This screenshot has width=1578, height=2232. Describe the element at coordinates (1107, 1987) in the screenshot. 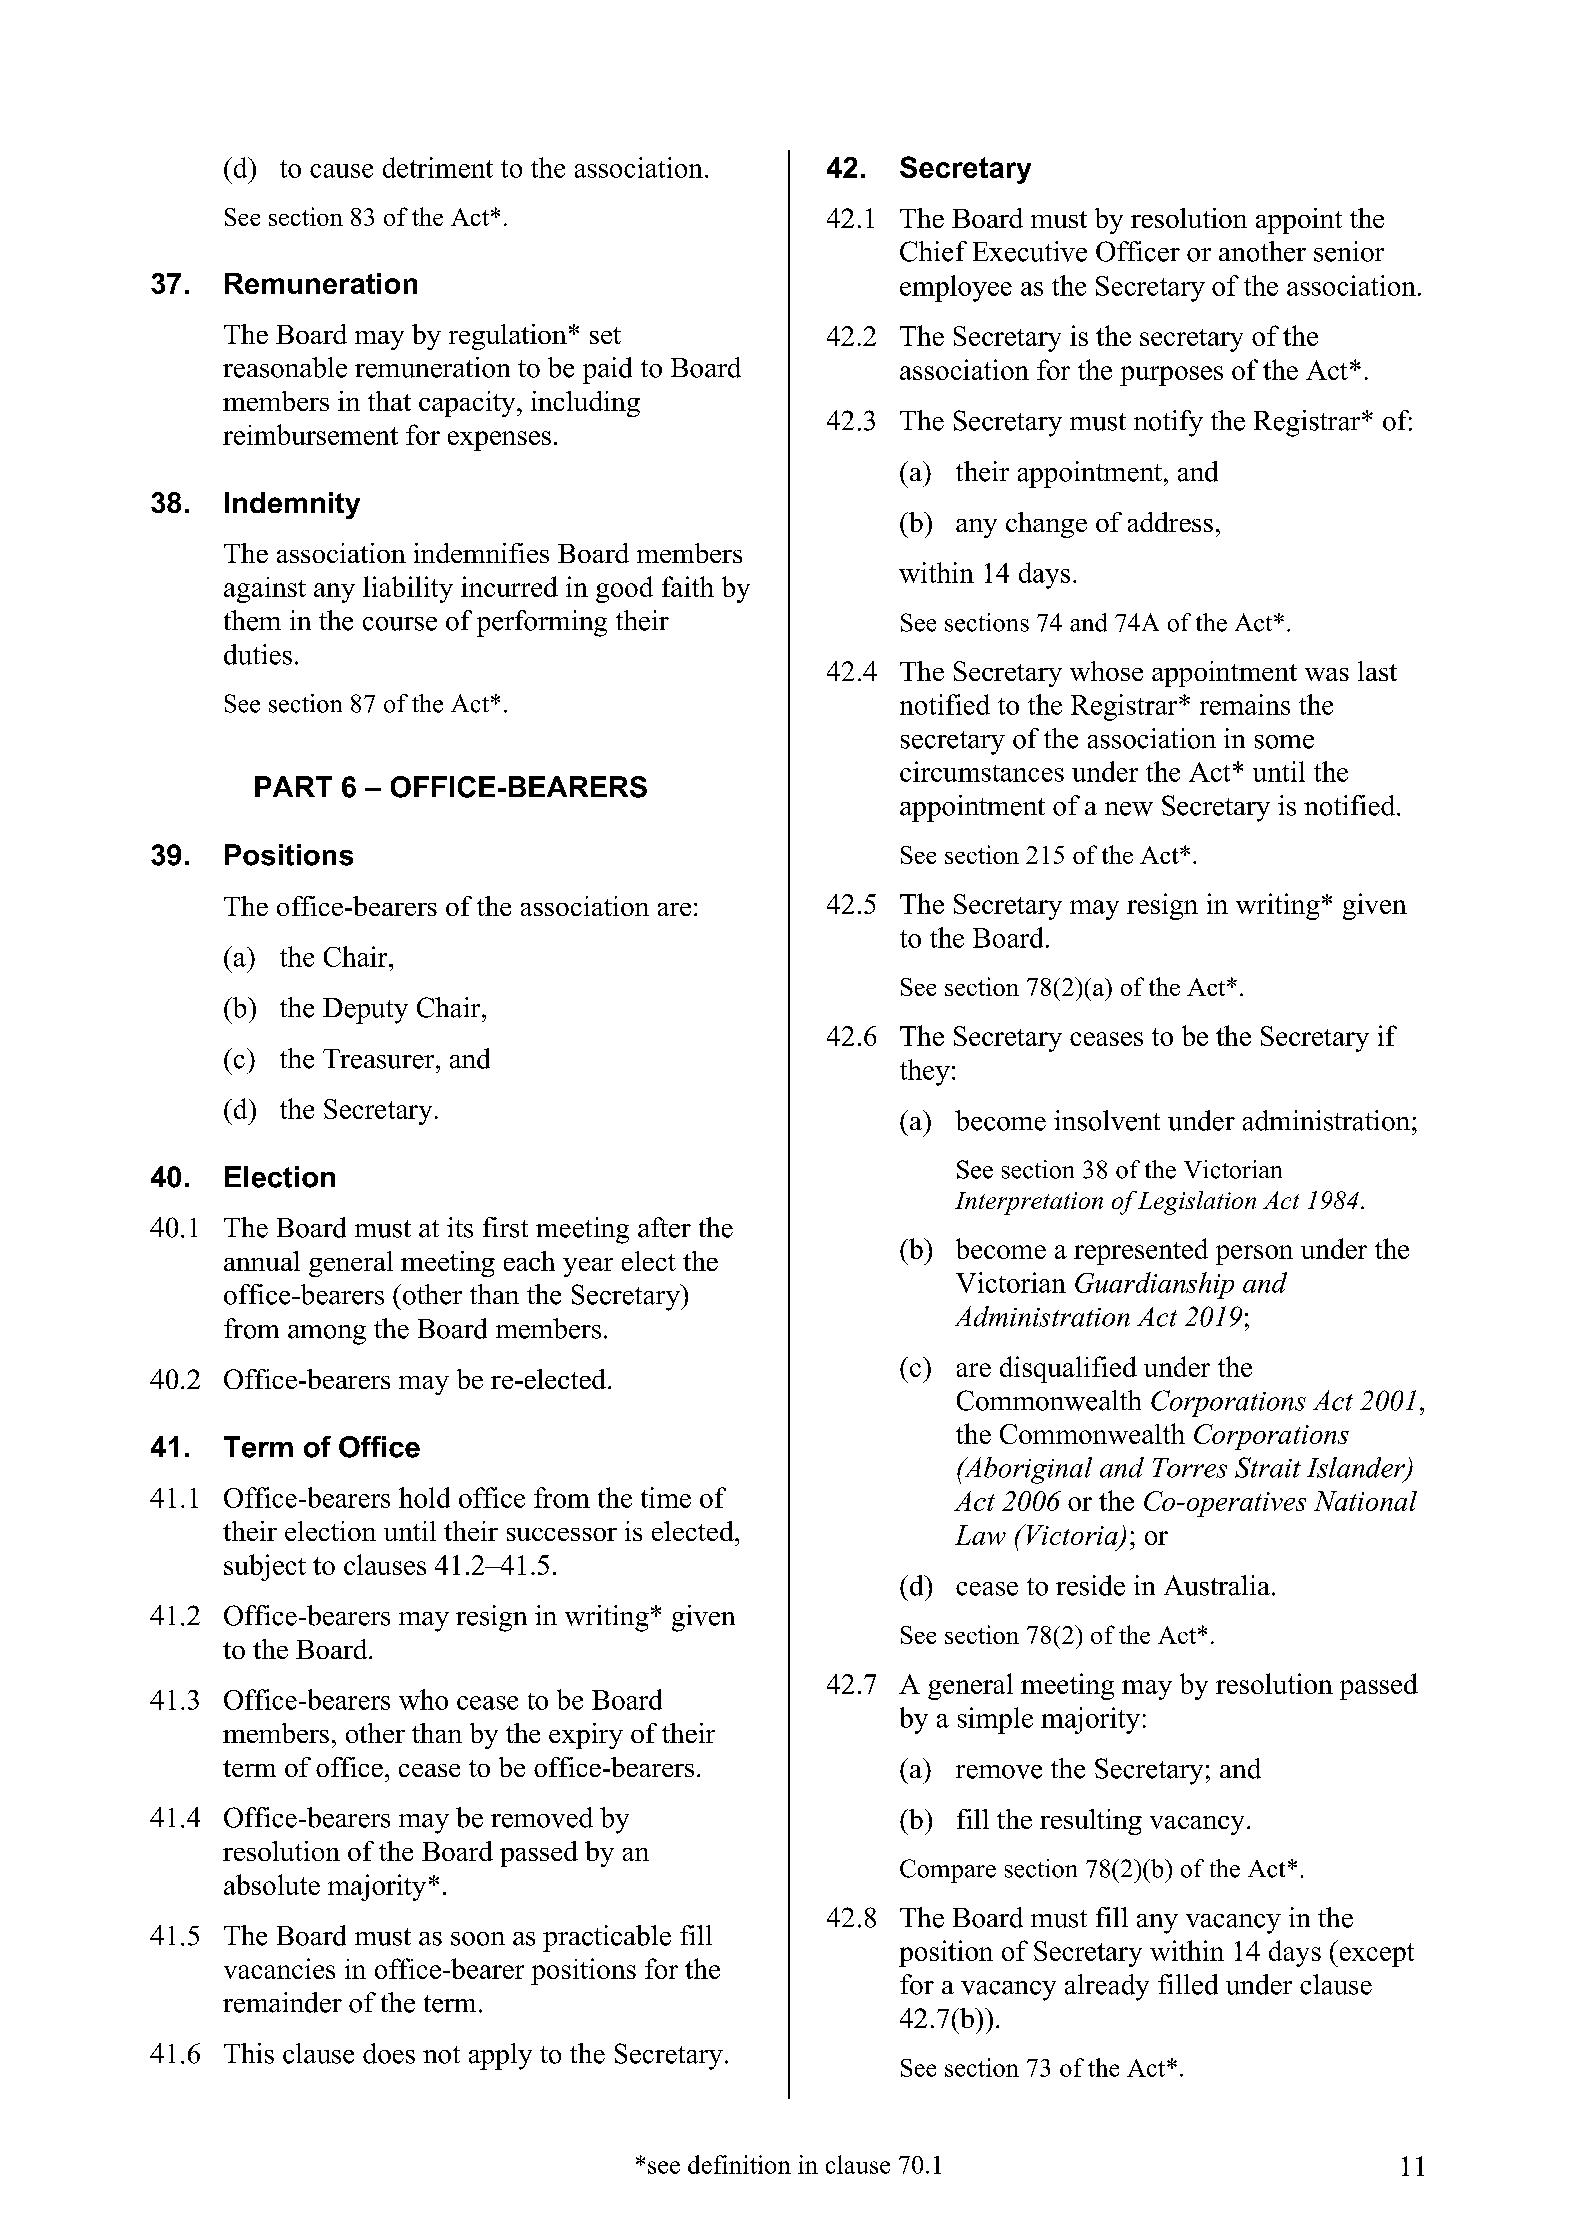

I see `already` at that location.
